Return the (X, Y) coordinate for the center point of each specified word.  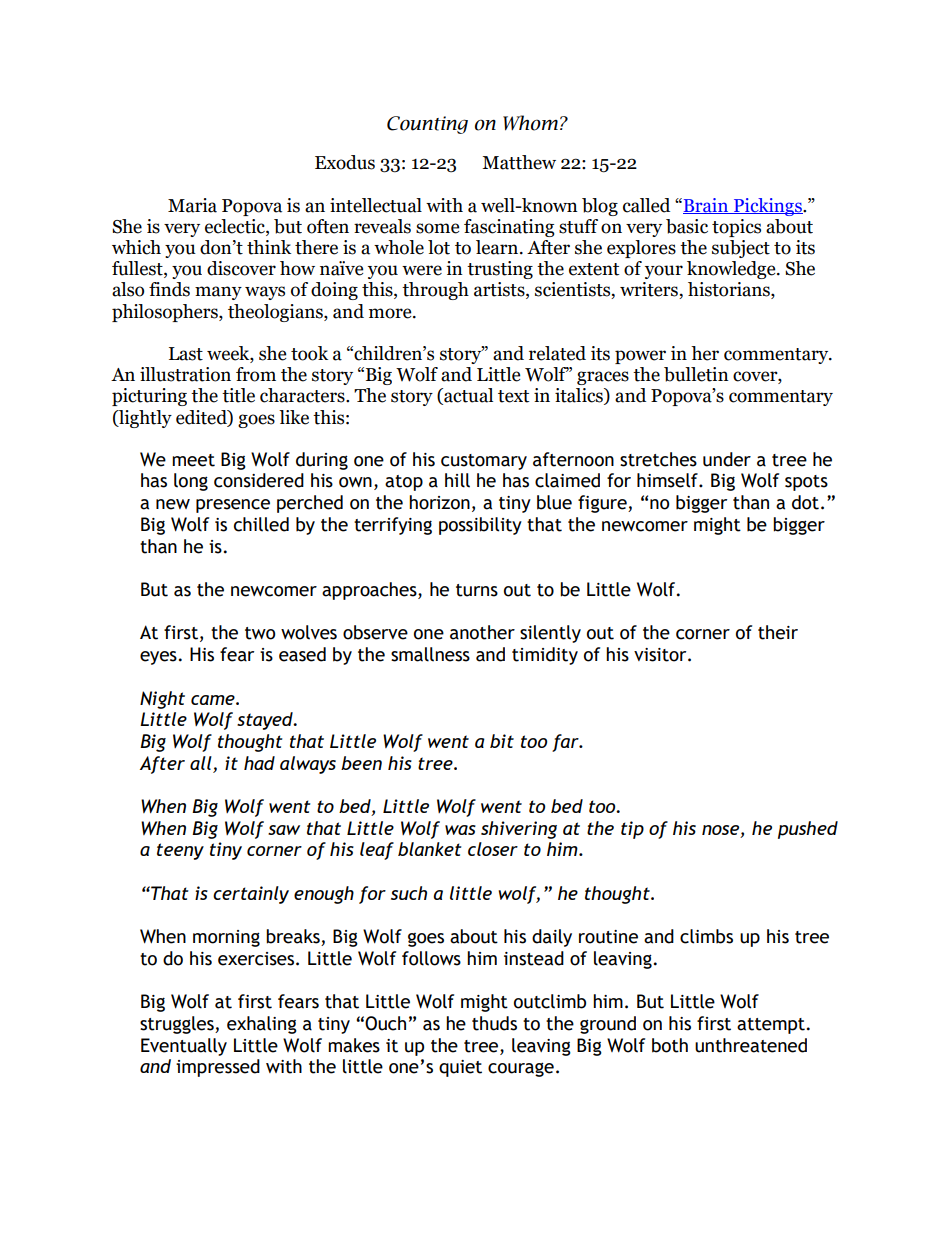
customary (484, 462)
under (727, 459)
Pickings (768, 207)
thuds (494, 1023)
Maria (192, 205)
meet (193, 460)
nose (722, 831)
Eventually (184, 1047)
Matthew (519, 162)
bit (502, 741)
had (259, 763)
